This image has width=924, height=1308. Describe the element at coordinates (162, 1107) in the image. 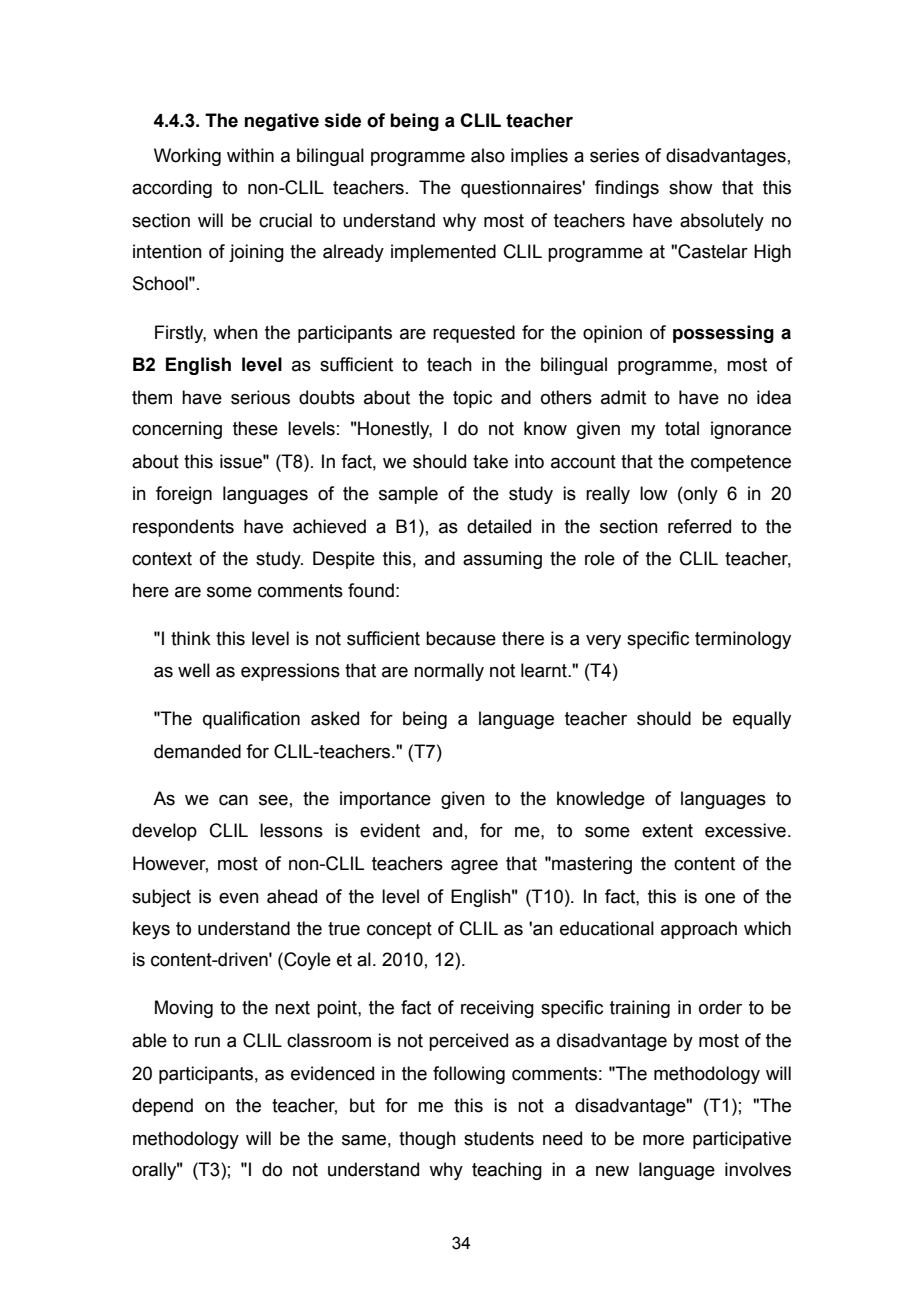

I see `depend` at that location.
